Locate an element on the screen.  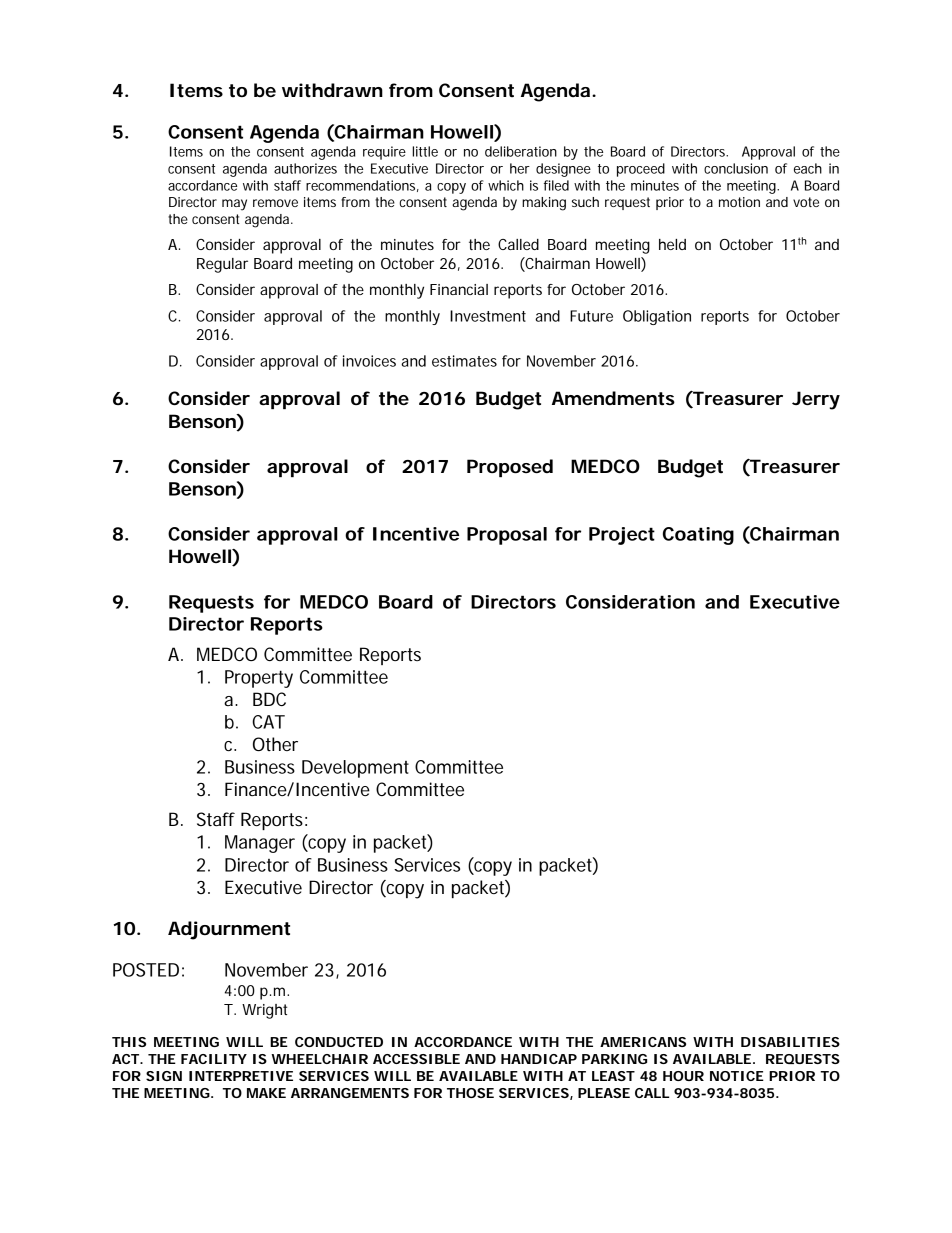
conclusion is located at coordinates (736, 168).
